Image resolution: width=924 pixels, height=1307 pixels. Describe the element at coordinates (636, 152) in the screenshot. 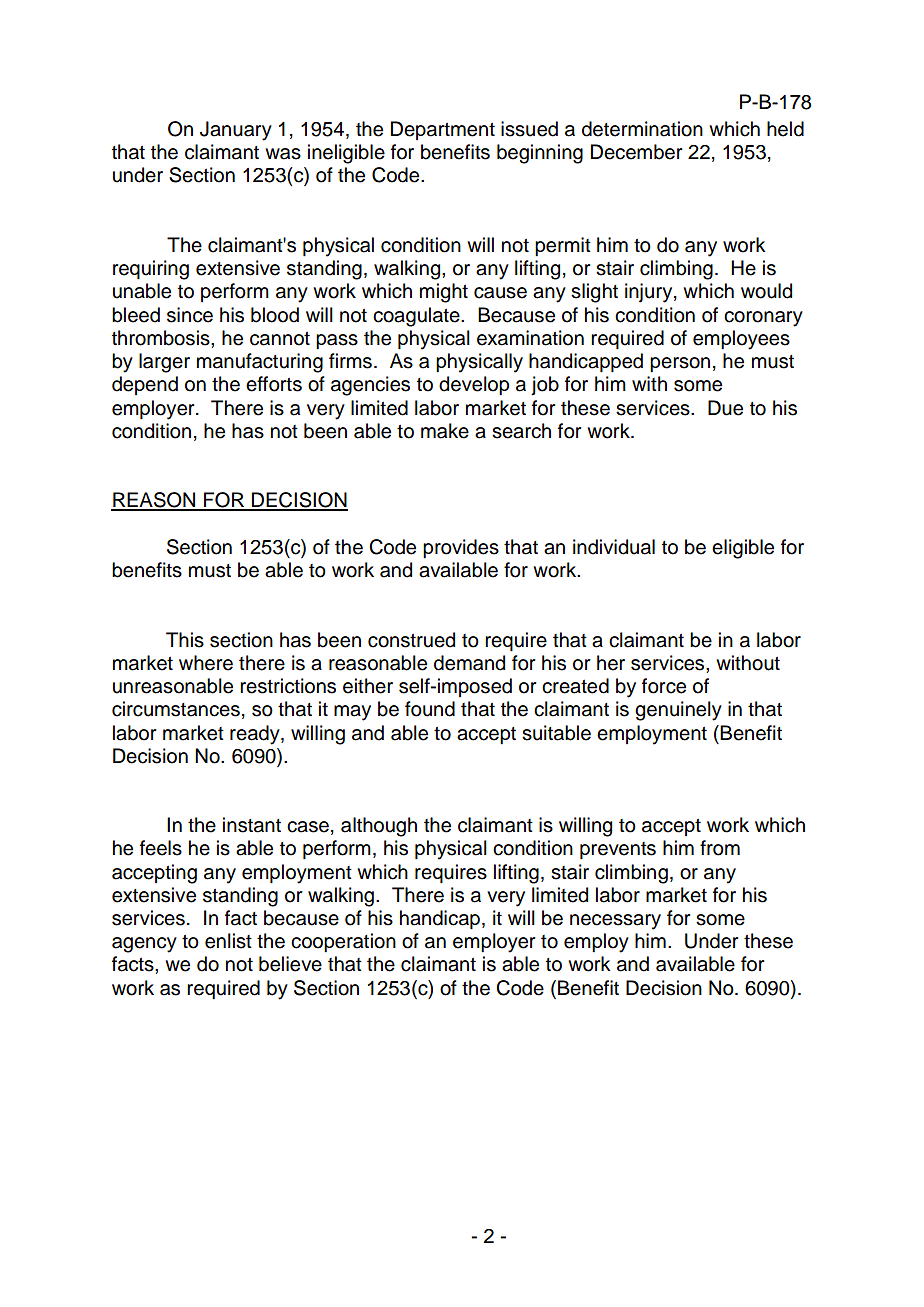

I see `December` at that location.
